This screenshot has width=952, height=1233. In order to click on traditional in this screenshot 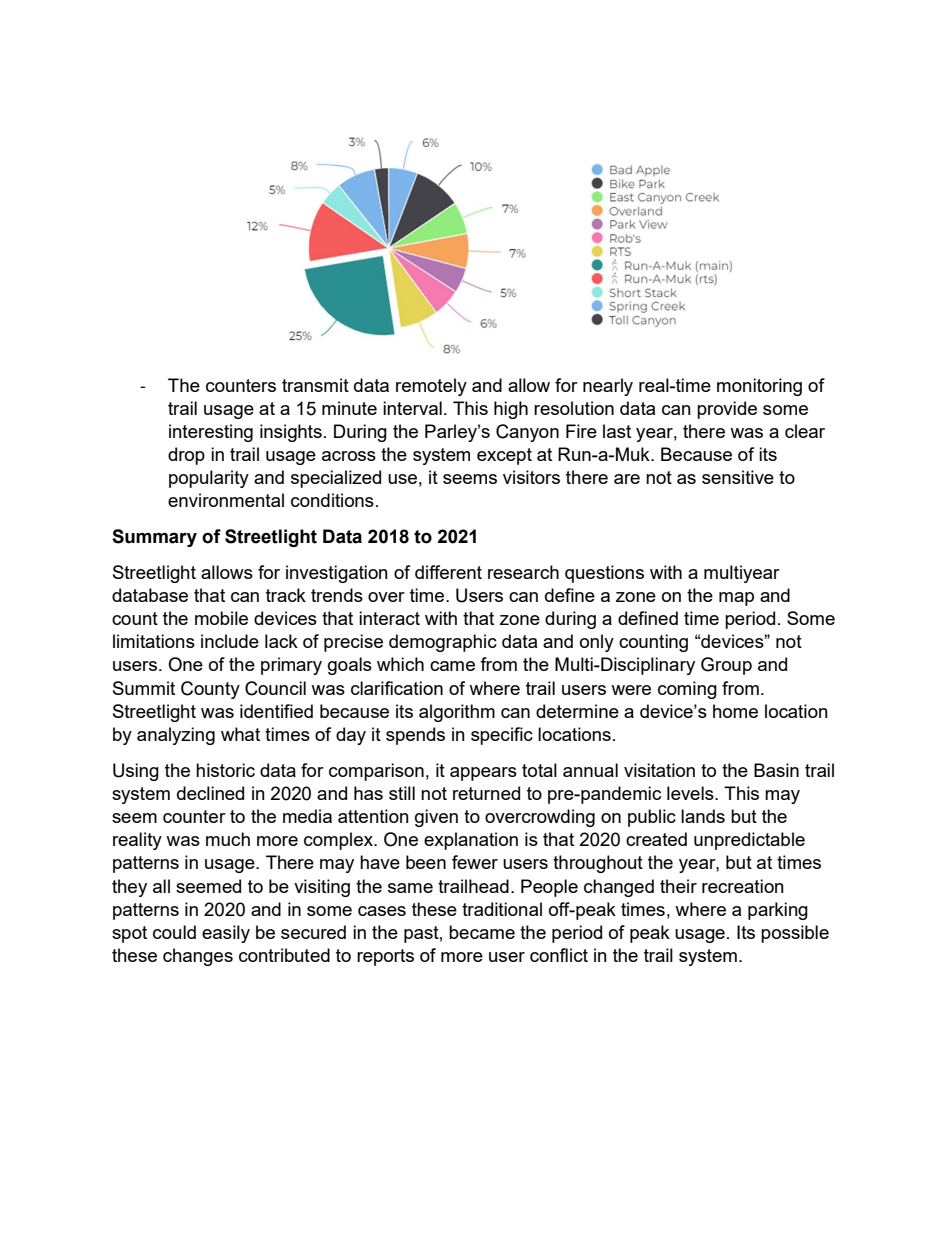, I will do `click(502, 909)`.
